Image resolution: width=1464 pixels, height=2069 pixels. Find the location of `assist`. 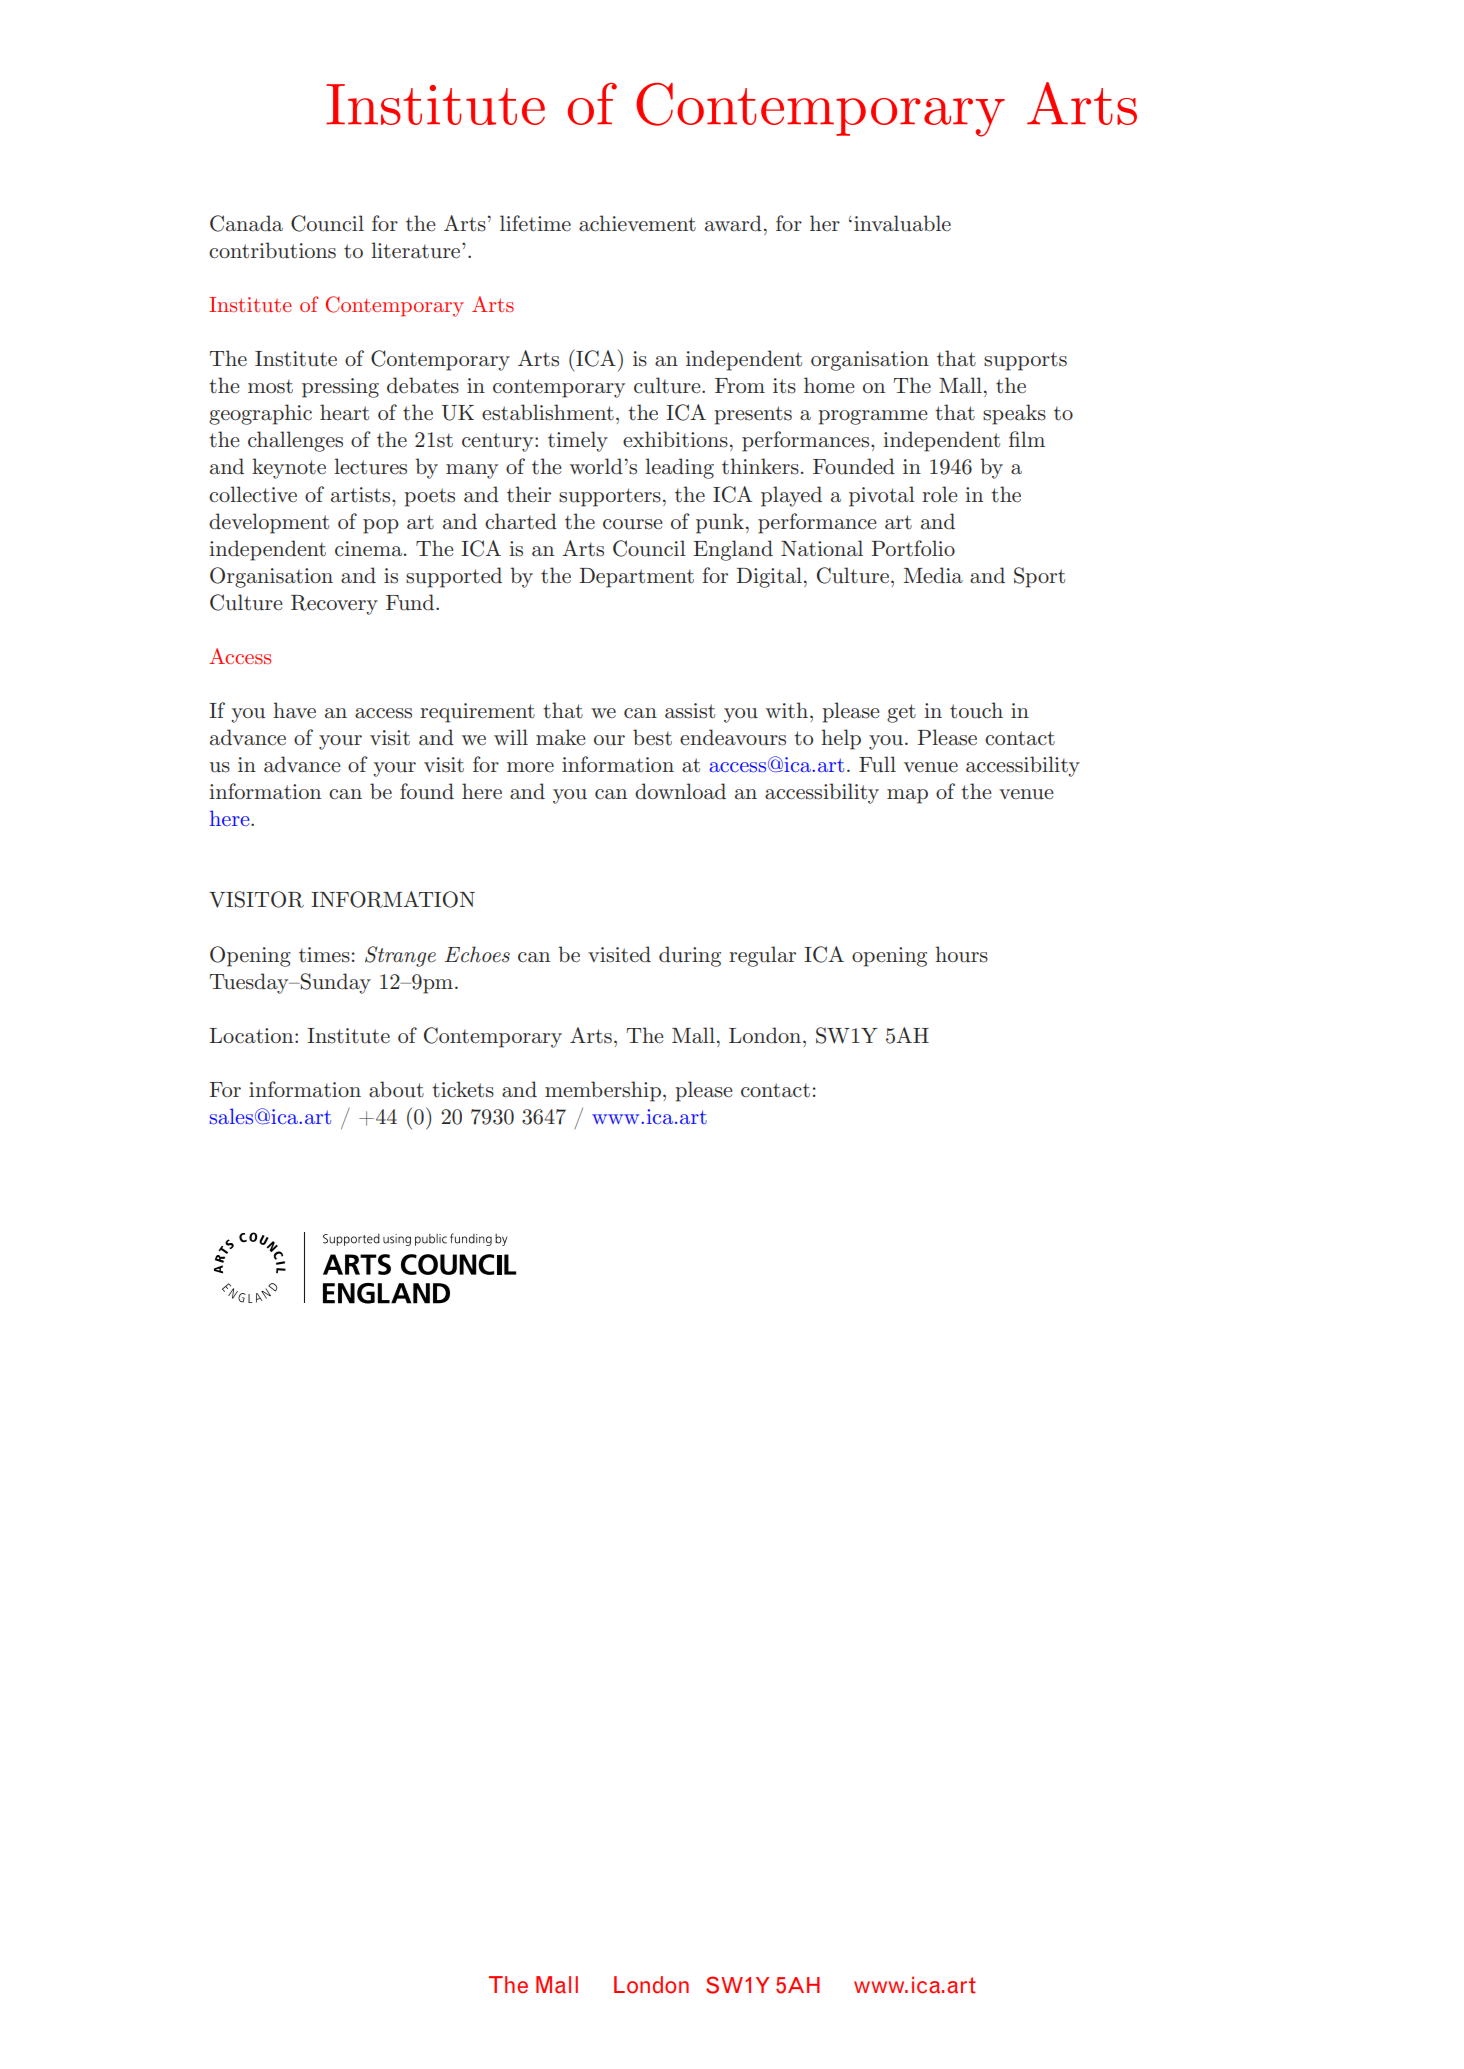

assist is located at coordinates (690, 711).
